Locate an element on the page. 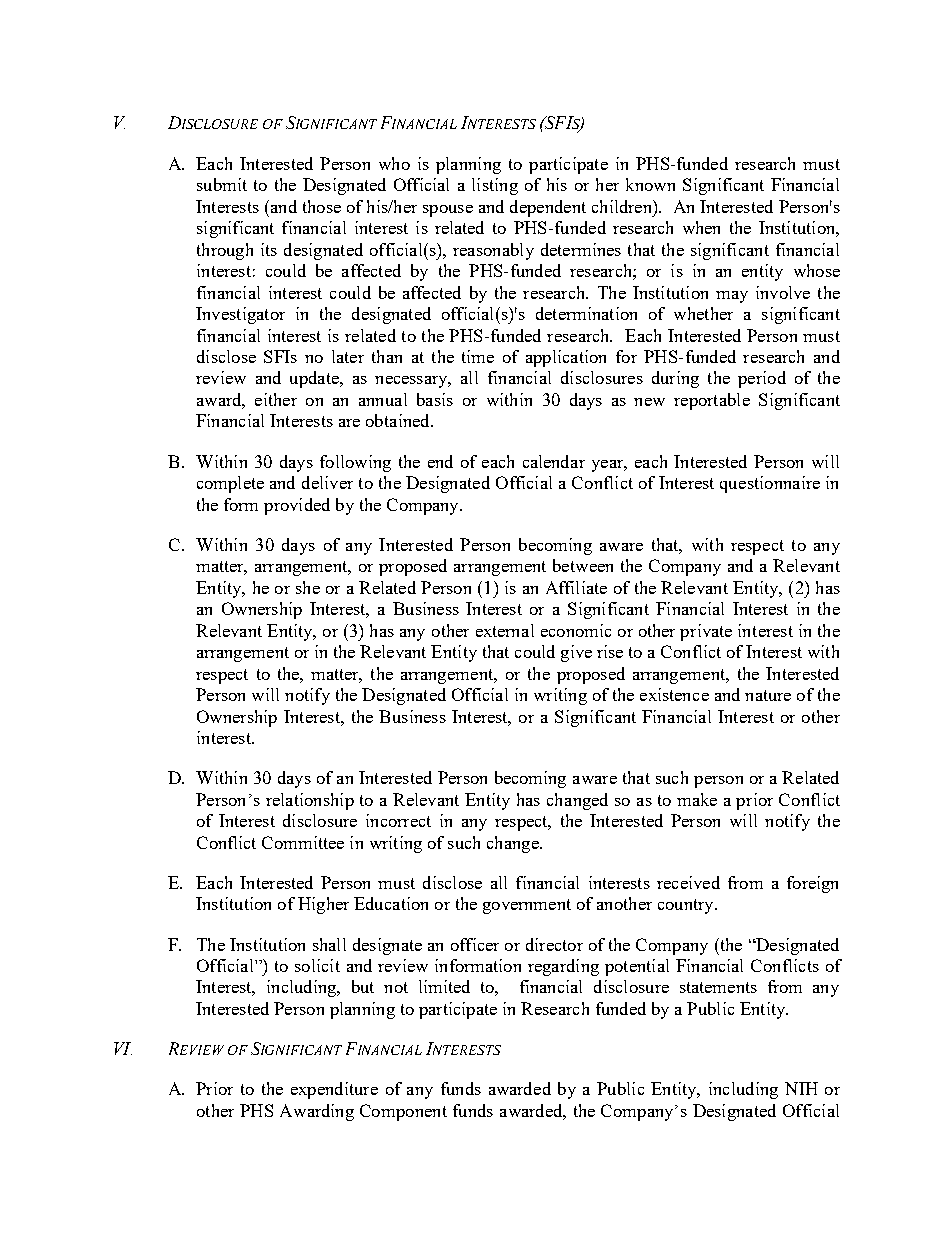 The image size is (952, 1233). Component is located at coordinates (403, 1112).
